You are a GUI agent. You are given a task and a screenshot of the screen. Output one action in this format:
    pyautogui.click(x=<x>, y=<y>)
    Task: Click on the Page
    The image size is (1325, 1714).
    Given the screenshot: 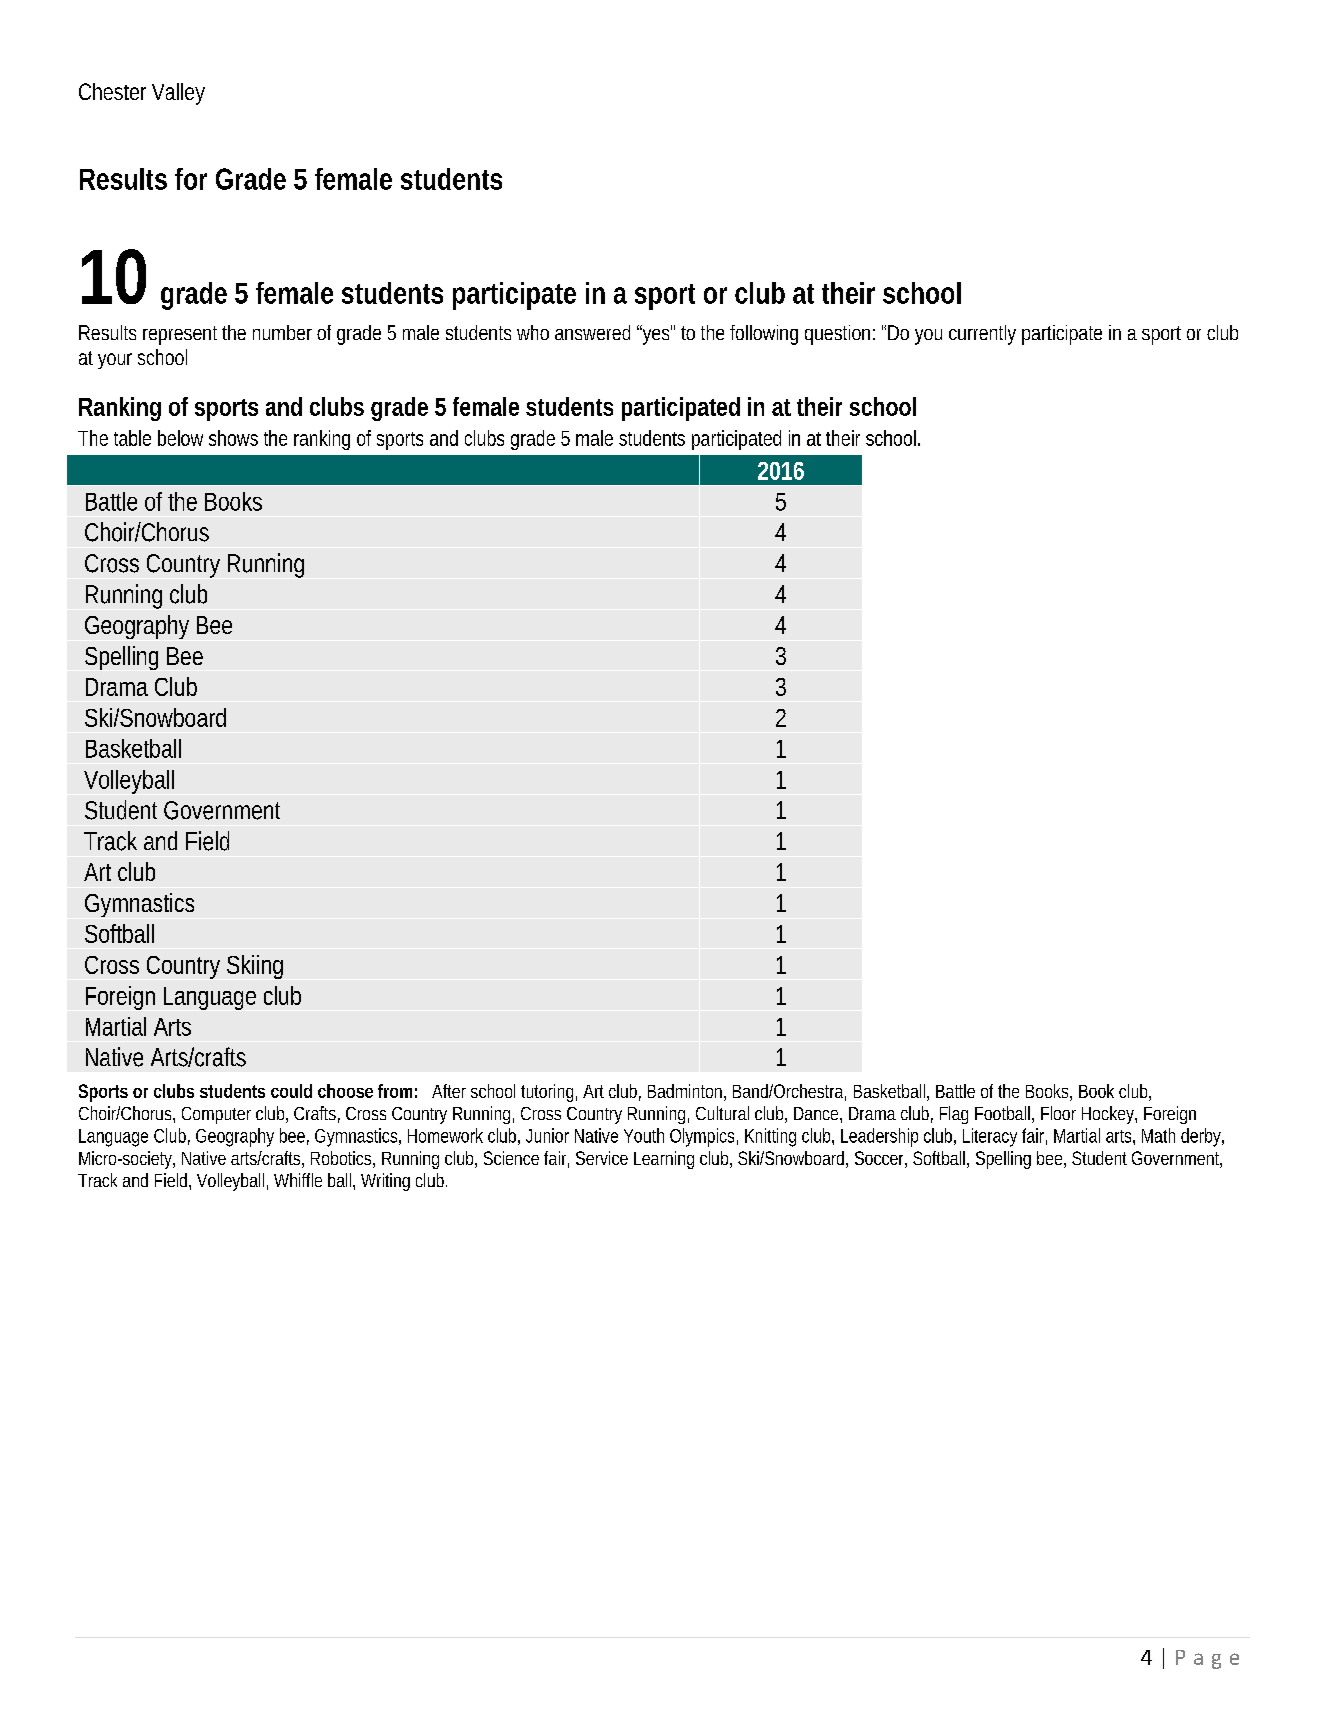 What is the action you would take?
    pyautogui.click(x=1207, y=1659)
